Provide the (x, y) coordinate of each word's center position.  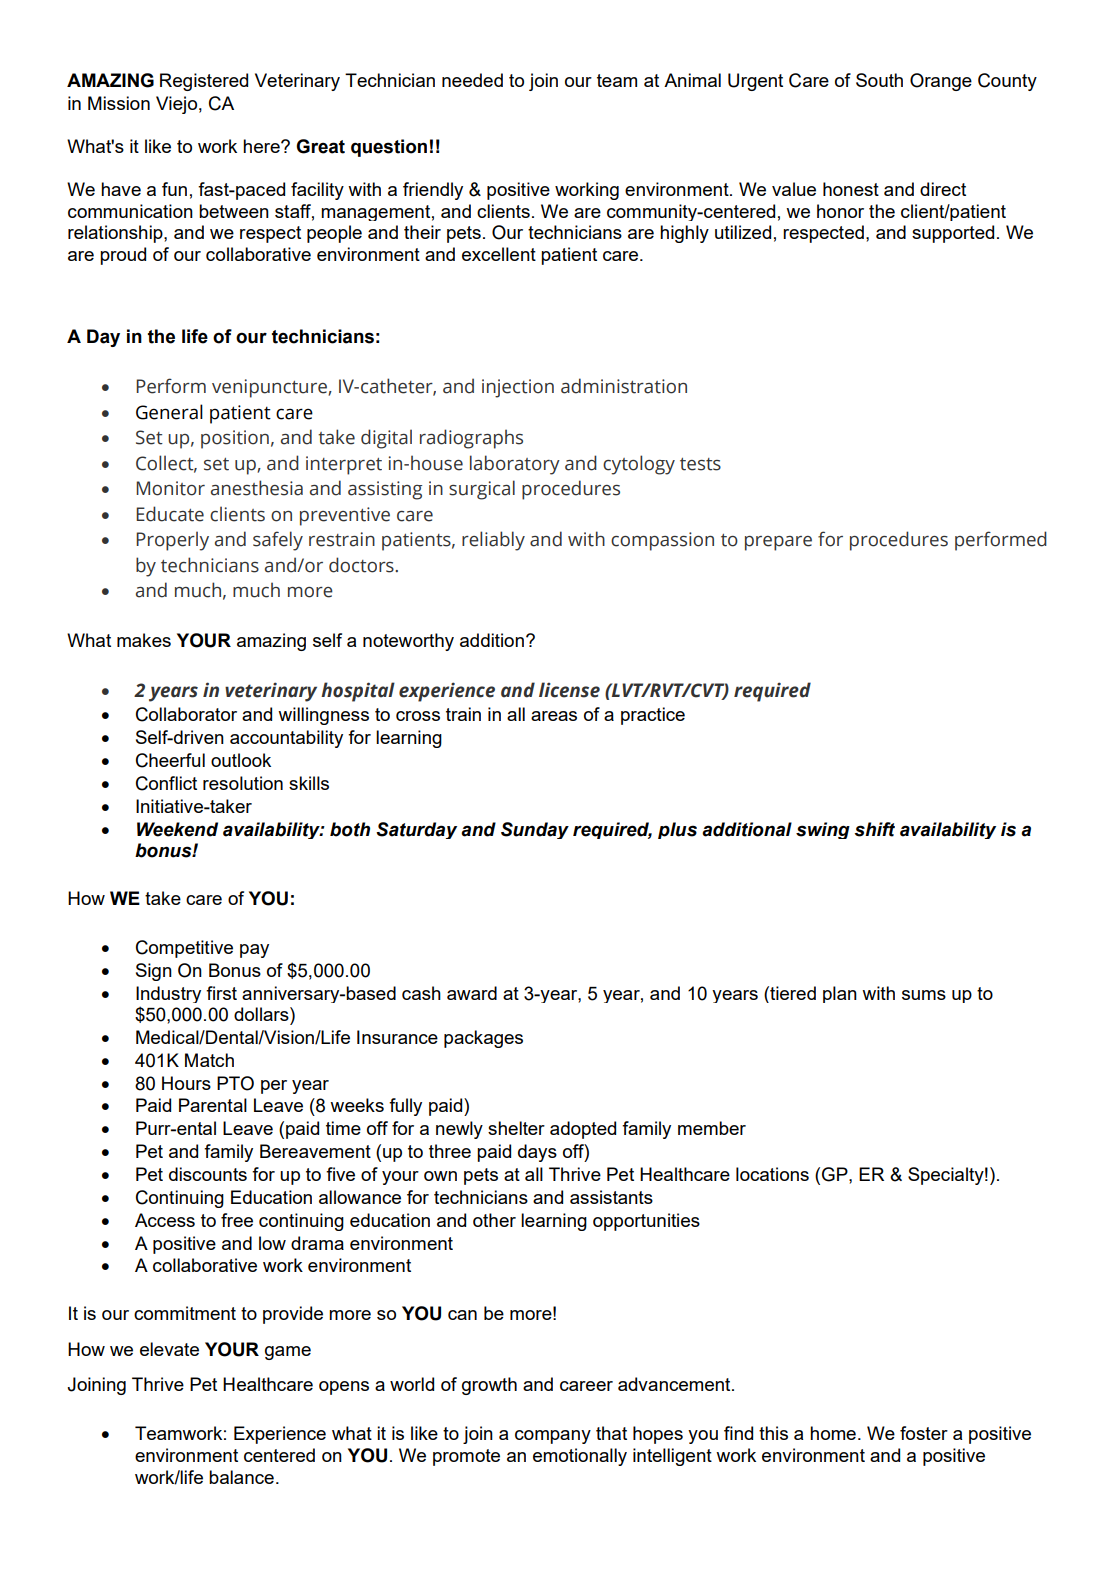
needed (472, 80)
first (221, 993)
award (472, 993)
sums (924, 995)
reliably (493, 541)
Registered (204, 82)
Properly (172, 541)
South (879, 80)
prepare (778, 543)
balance (241, 1477)
